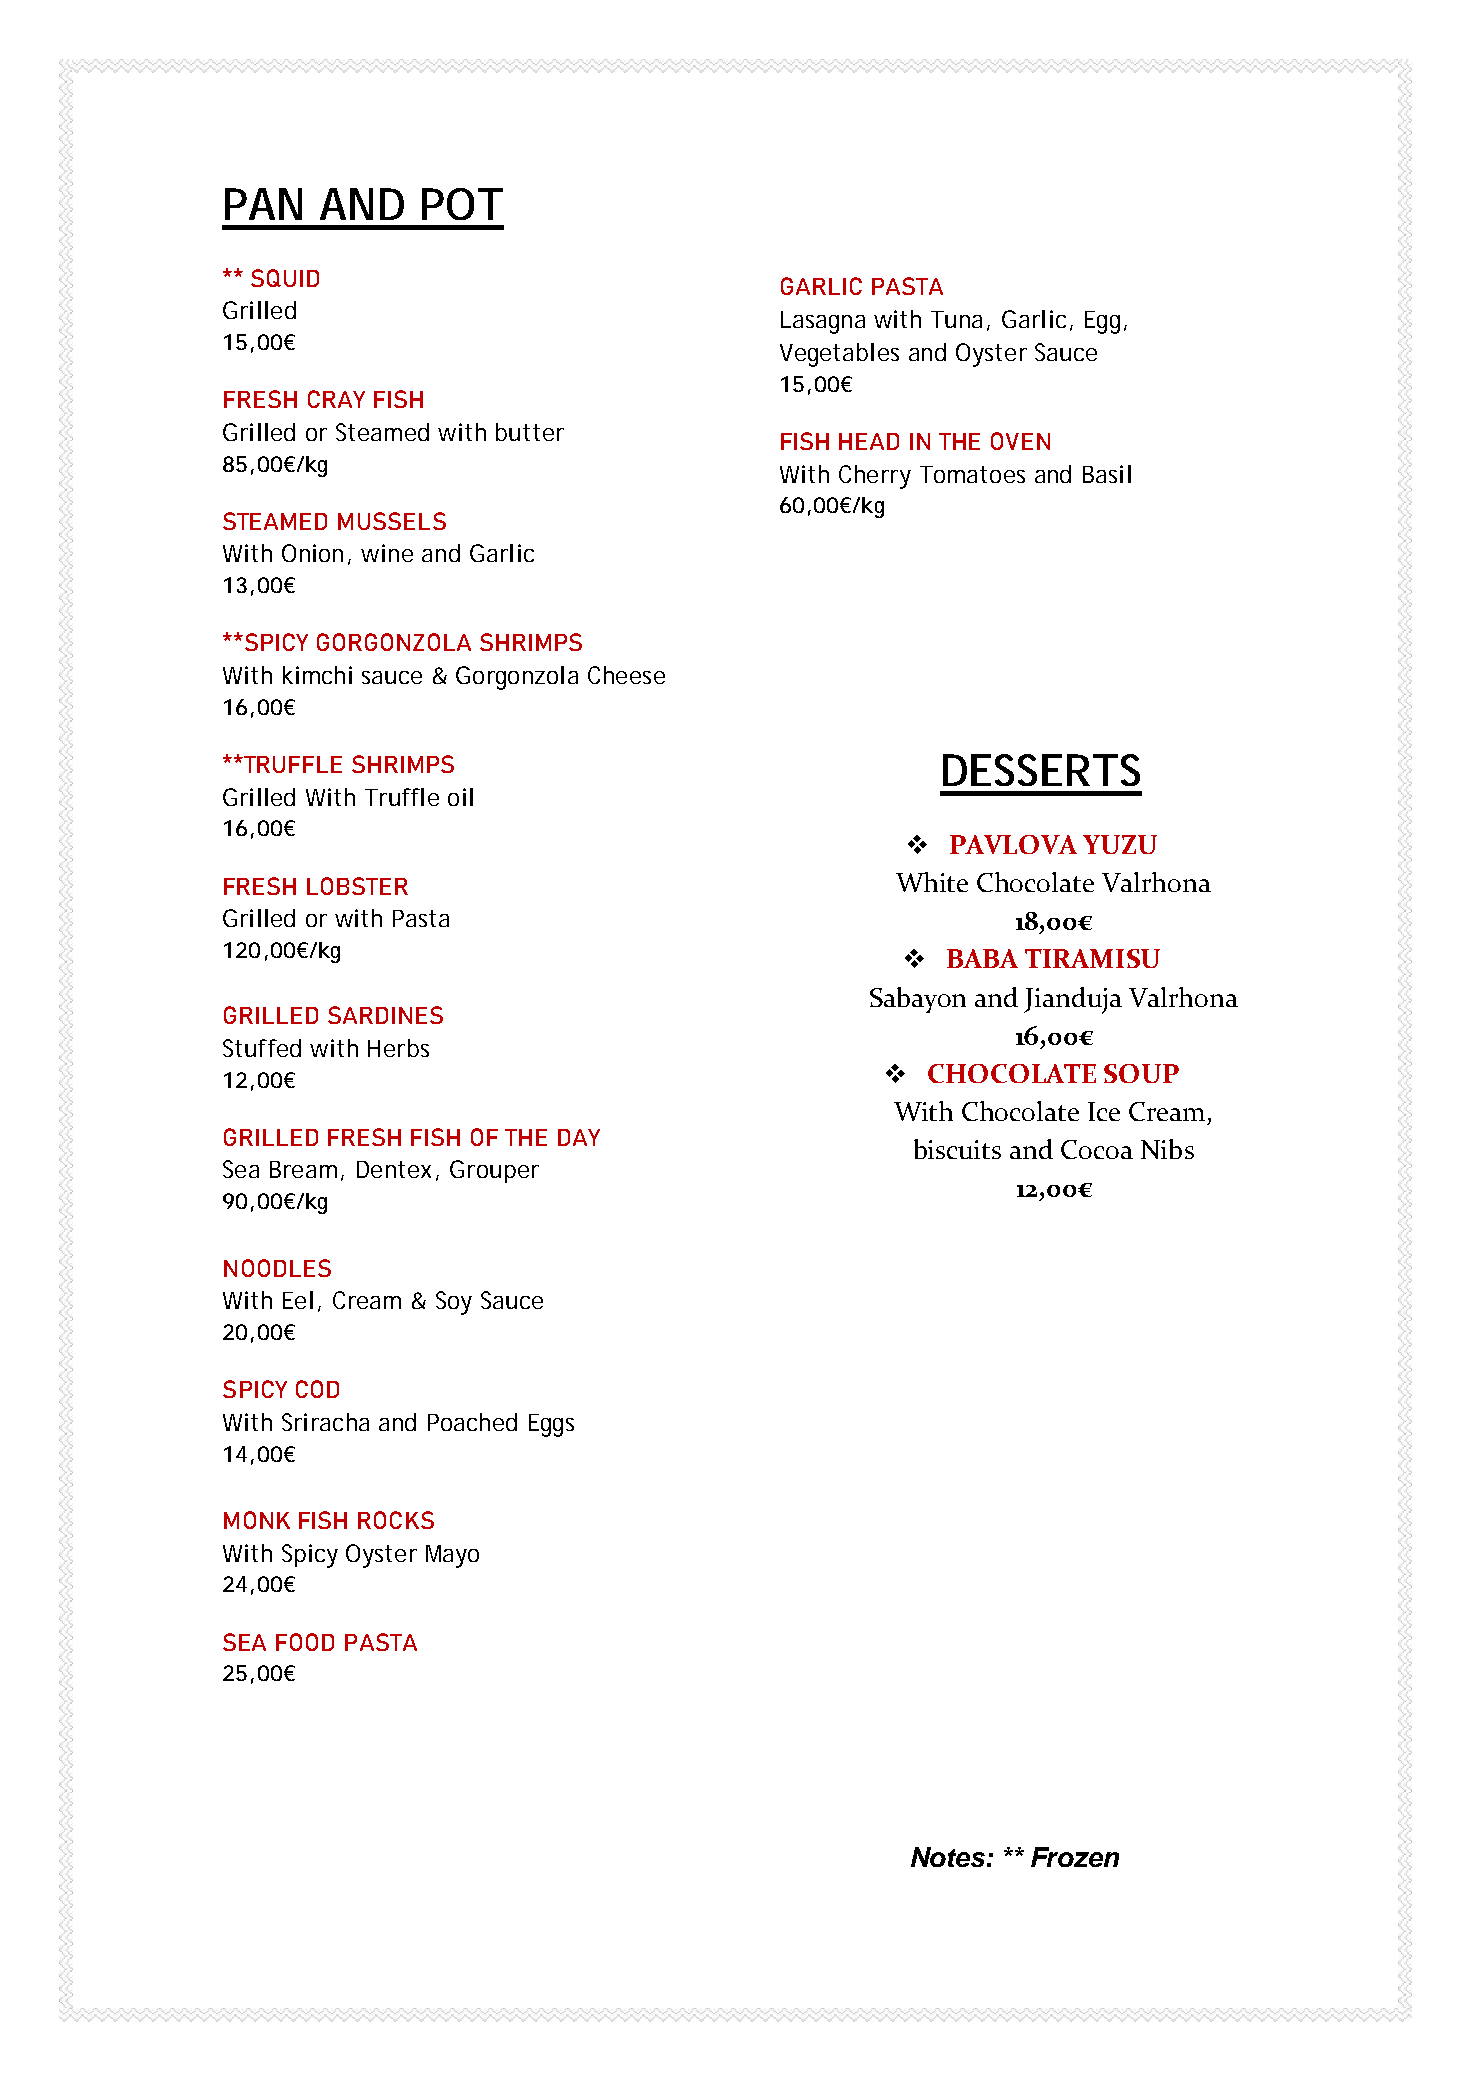 Image resolution: width=1471 pixels, height=2081 pixels. I want to click on SQUID, so click(285, 278).
